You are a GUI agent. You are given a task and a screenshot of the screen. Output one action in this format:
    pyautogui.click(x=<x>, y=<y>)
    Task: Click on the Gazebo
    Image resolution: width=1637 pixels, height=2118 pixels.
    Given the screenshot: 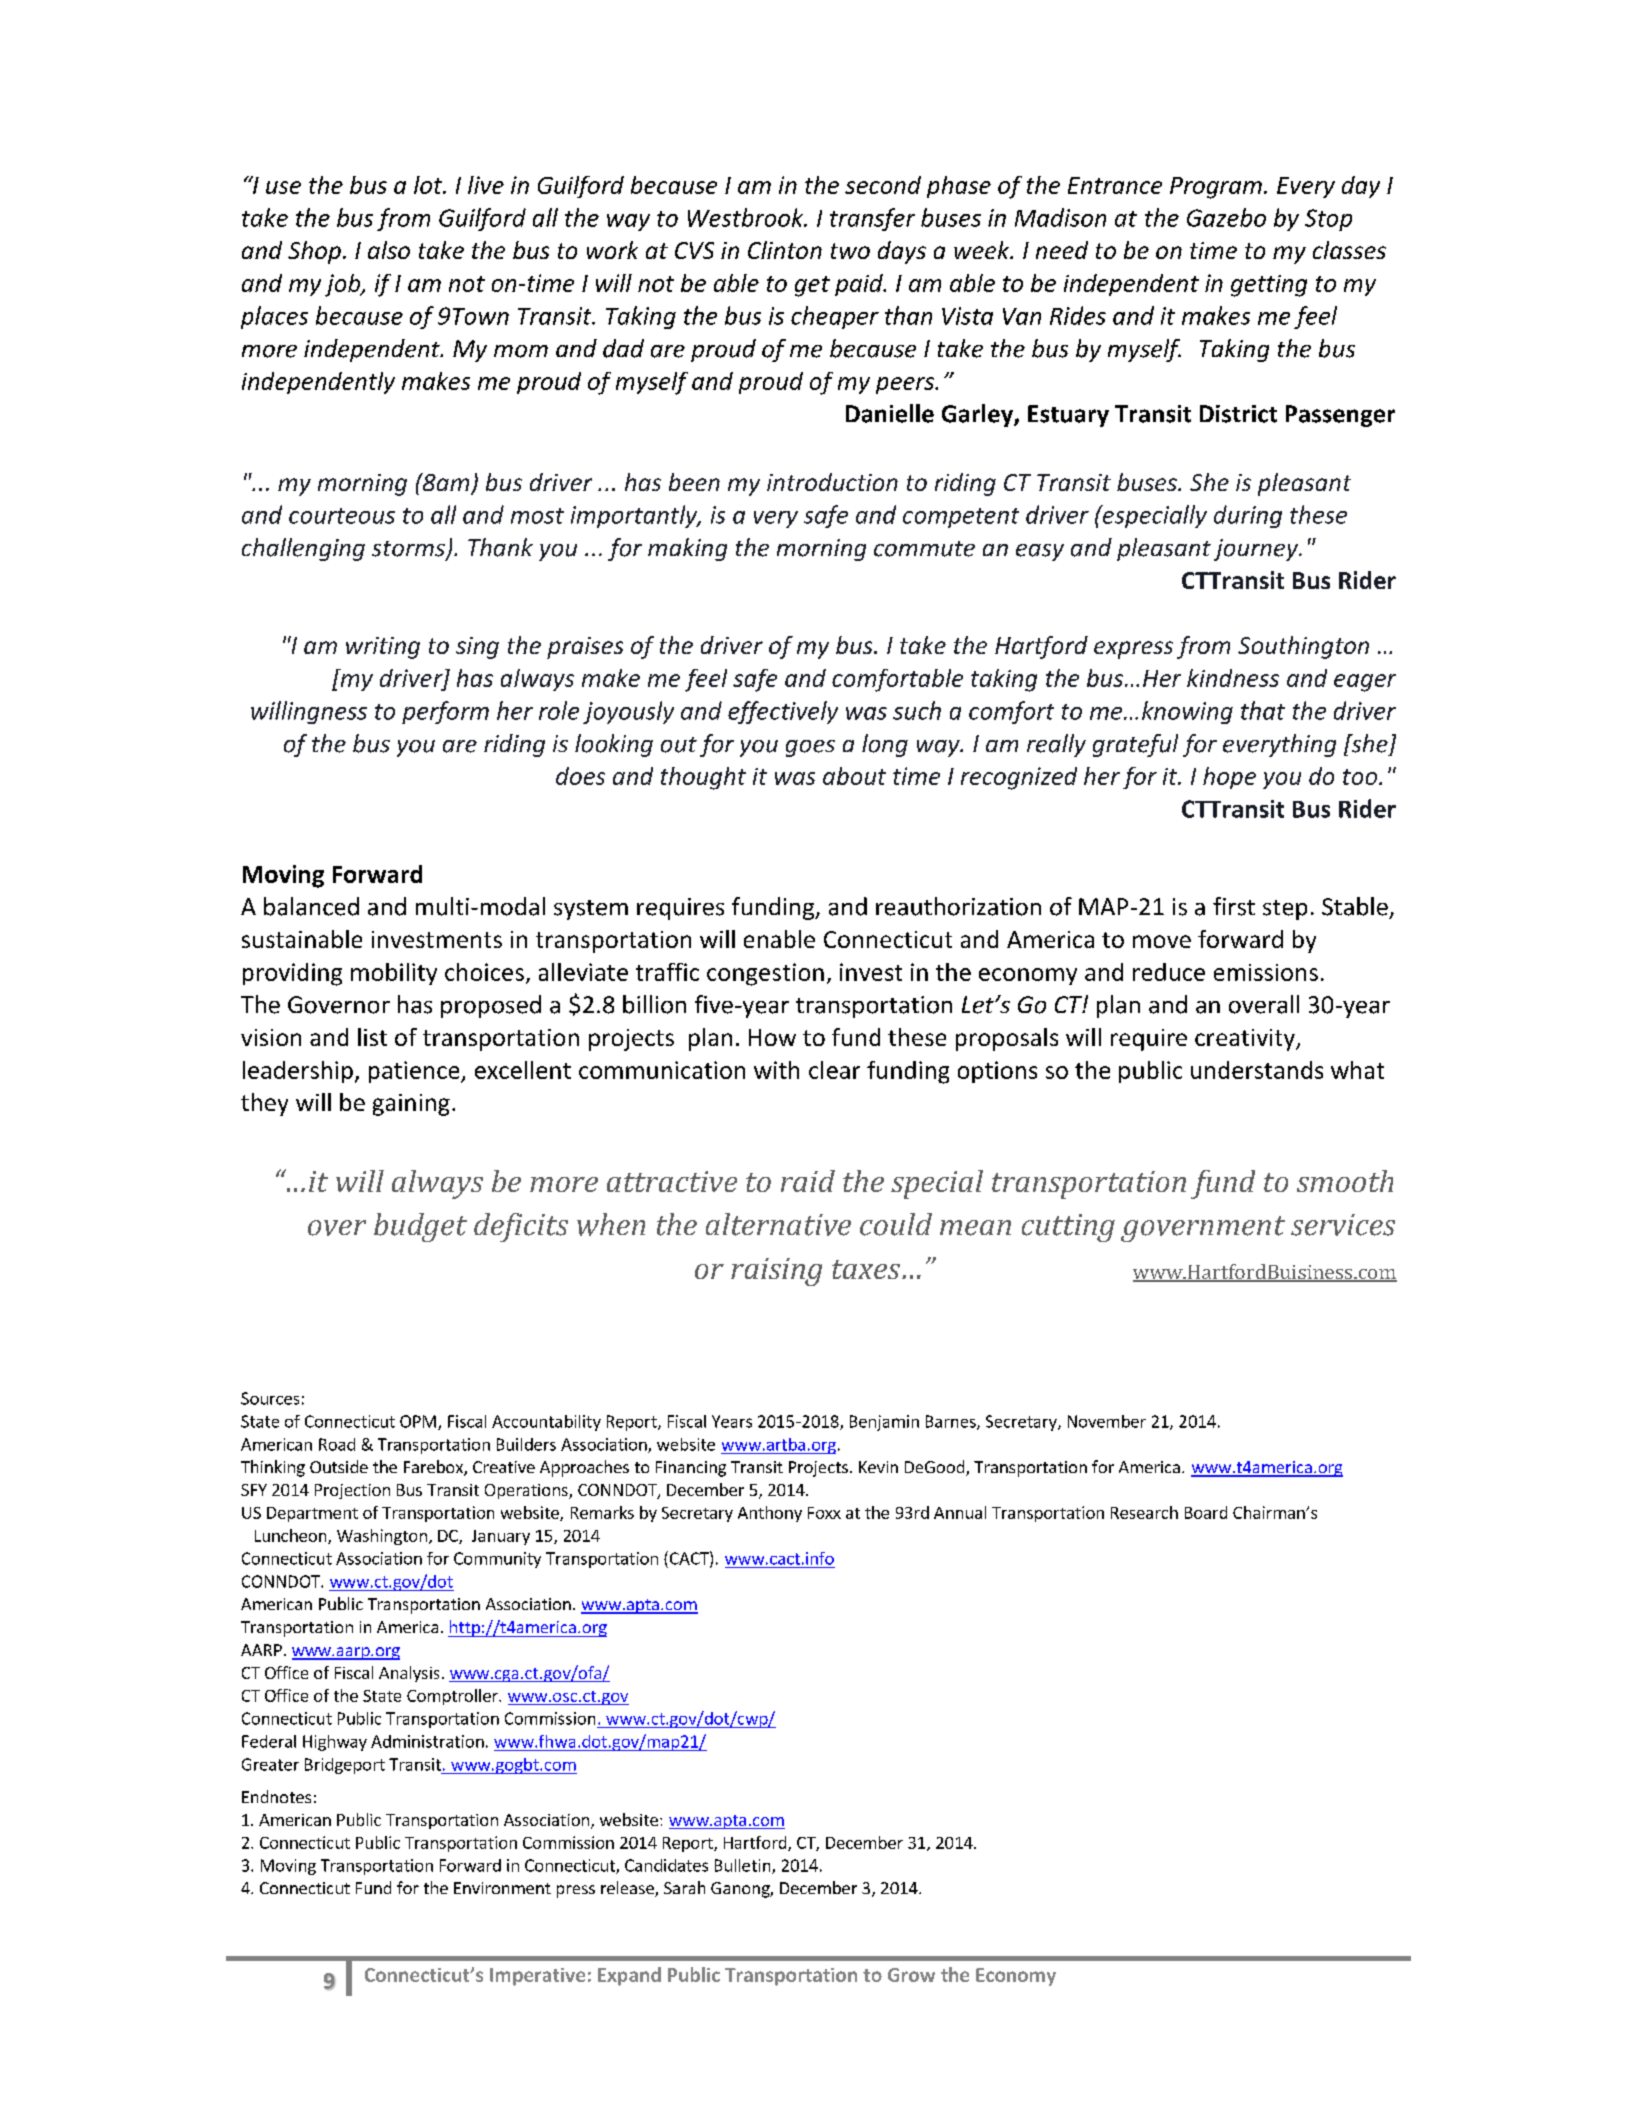 What is the action you would take?
    pyautogui.click(x=1226, y=217)
